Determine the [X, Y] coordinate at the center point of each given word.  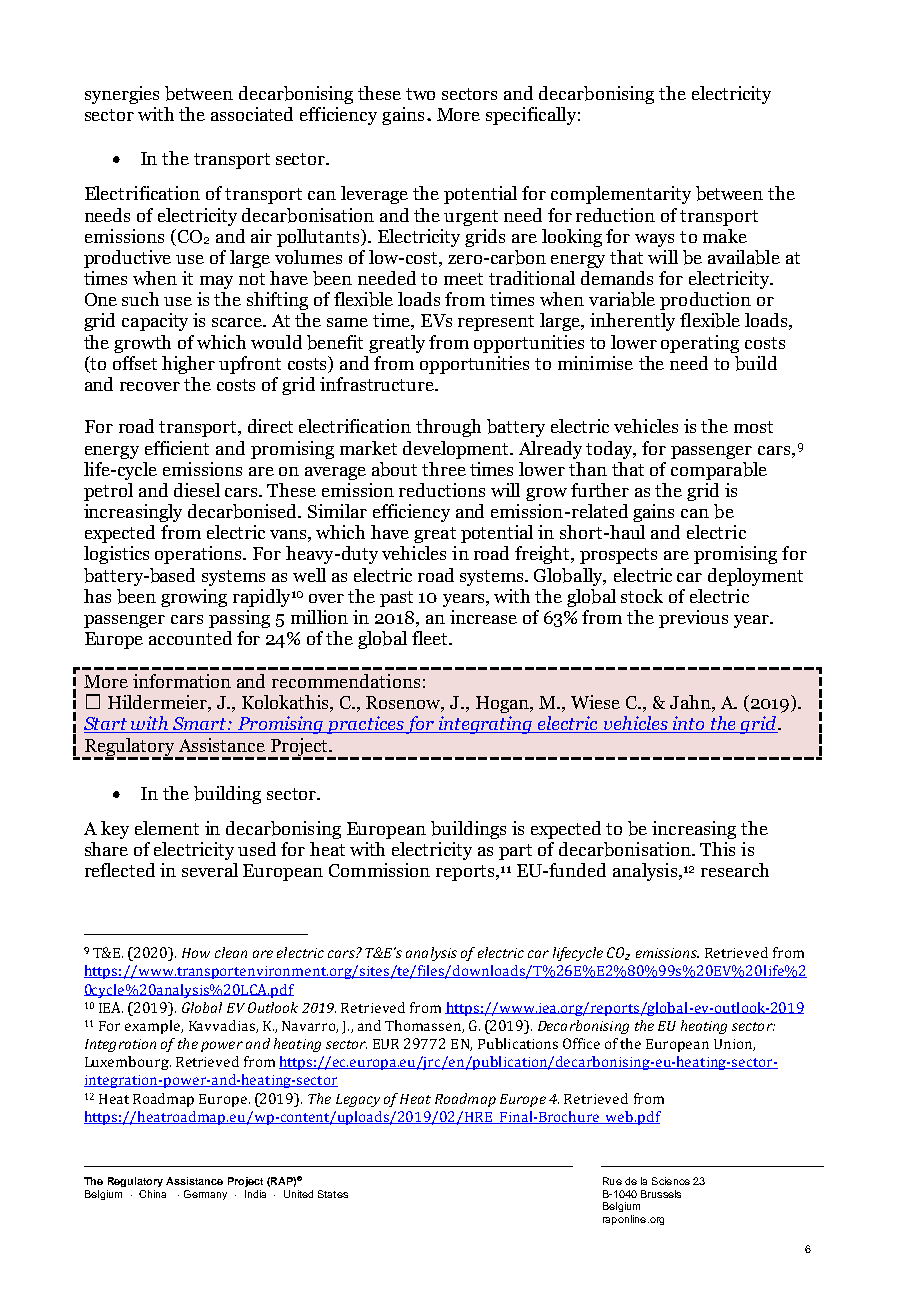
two [420, 94]
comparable [719, 471]
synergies [122, 95]
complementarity [621, 195]
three [444, 469]
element [167, 828]
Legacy [358, 1100]
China [152, 1194]
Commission [379, 870]
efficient [177, 448]
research [735, 870]
